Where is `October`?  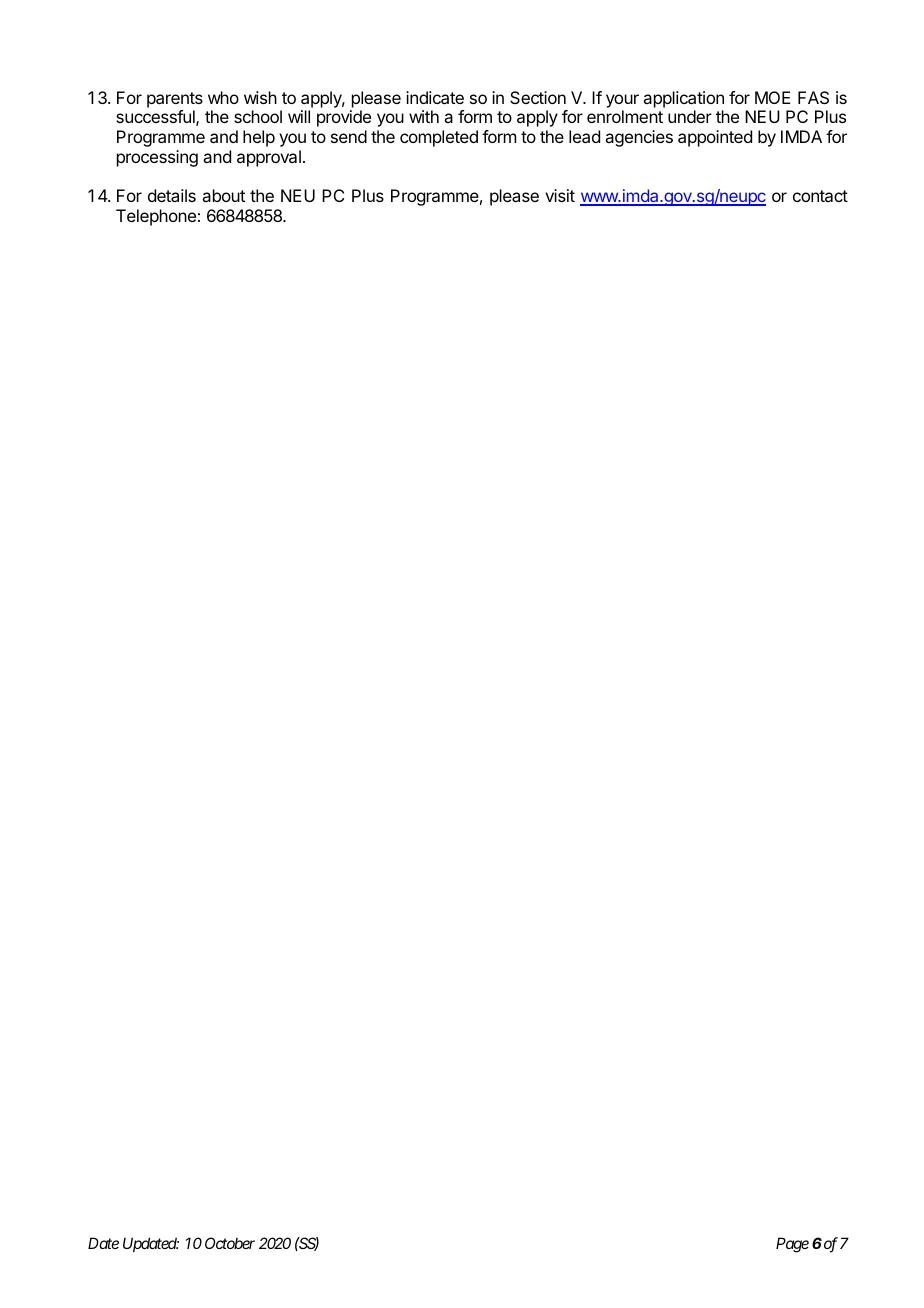 October is located at coordinates (230, 1243).
